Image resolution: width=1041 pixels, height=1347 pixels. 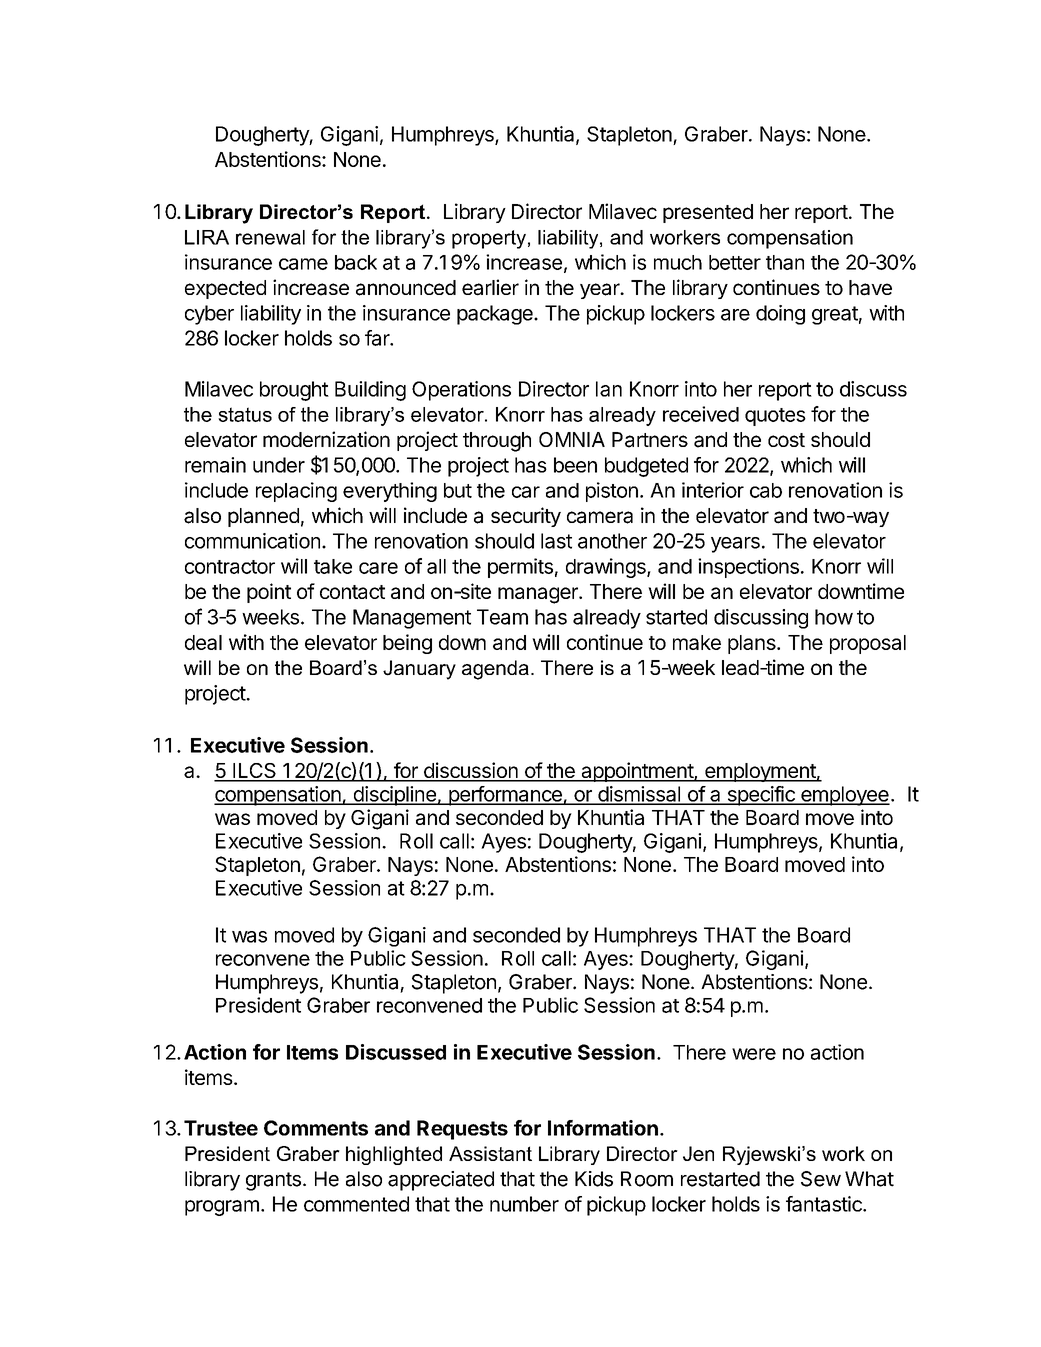 I want to click on cost, so click(x=786, y=440).
